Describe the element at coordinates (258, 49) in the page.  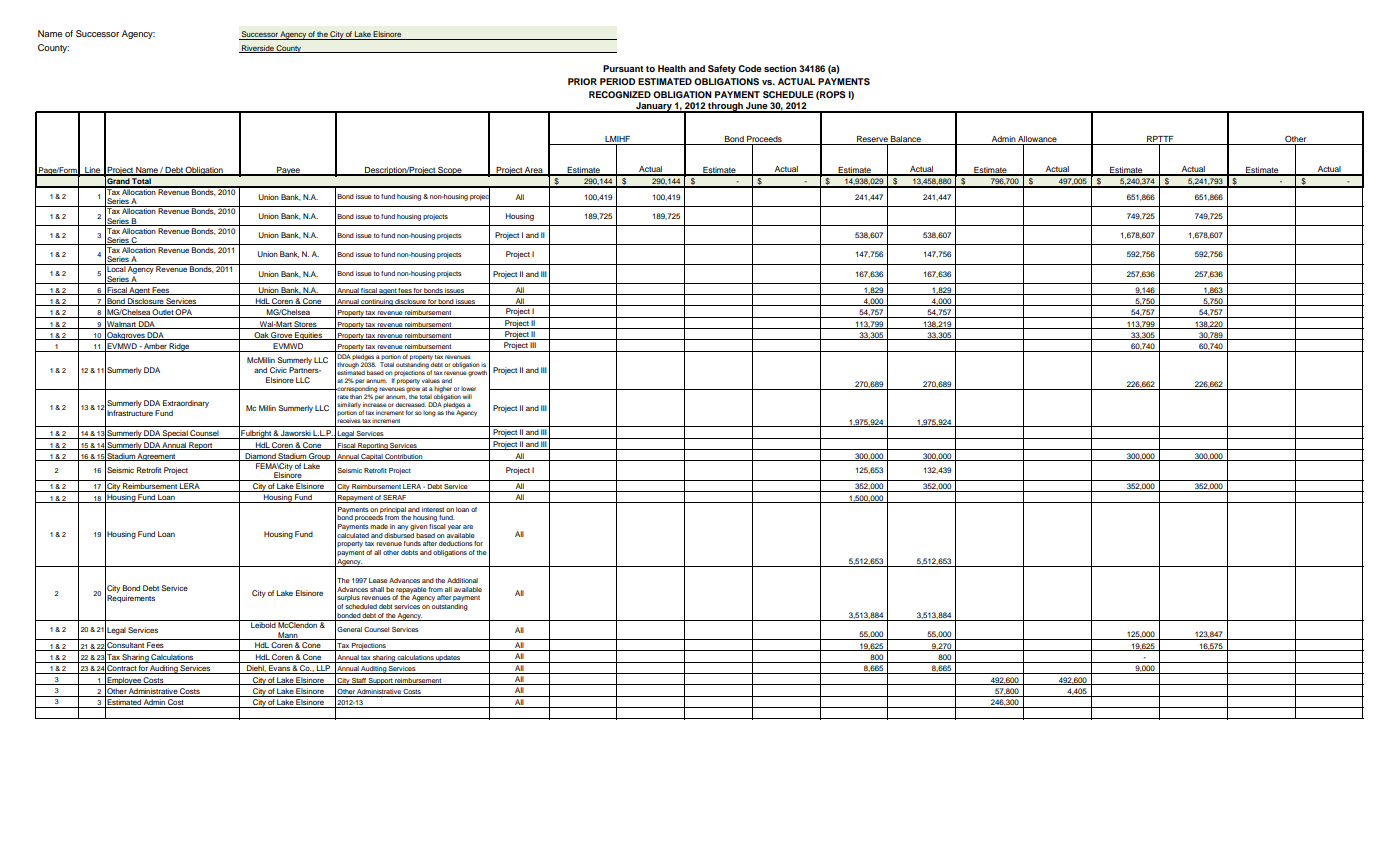
I see `Riverside` at that location.
